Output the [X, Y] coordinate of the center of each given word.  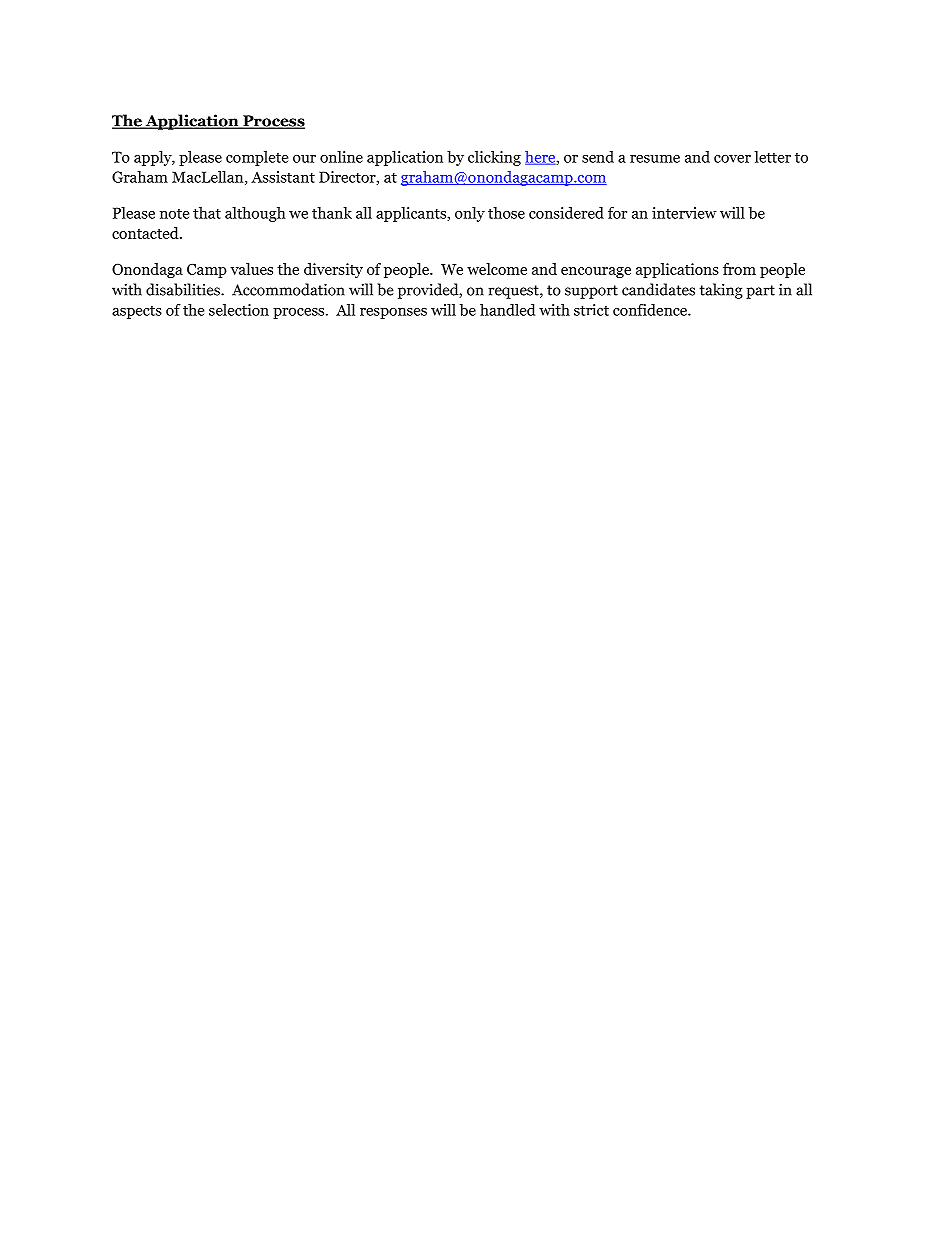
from [739, 269]
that [207, 213]
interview [684, 213]
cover [732, 159]
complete [257, 158]
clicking [494, 158]
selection [239, 310]
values [251, 269]
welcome [497, 269]
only [470, 214]
